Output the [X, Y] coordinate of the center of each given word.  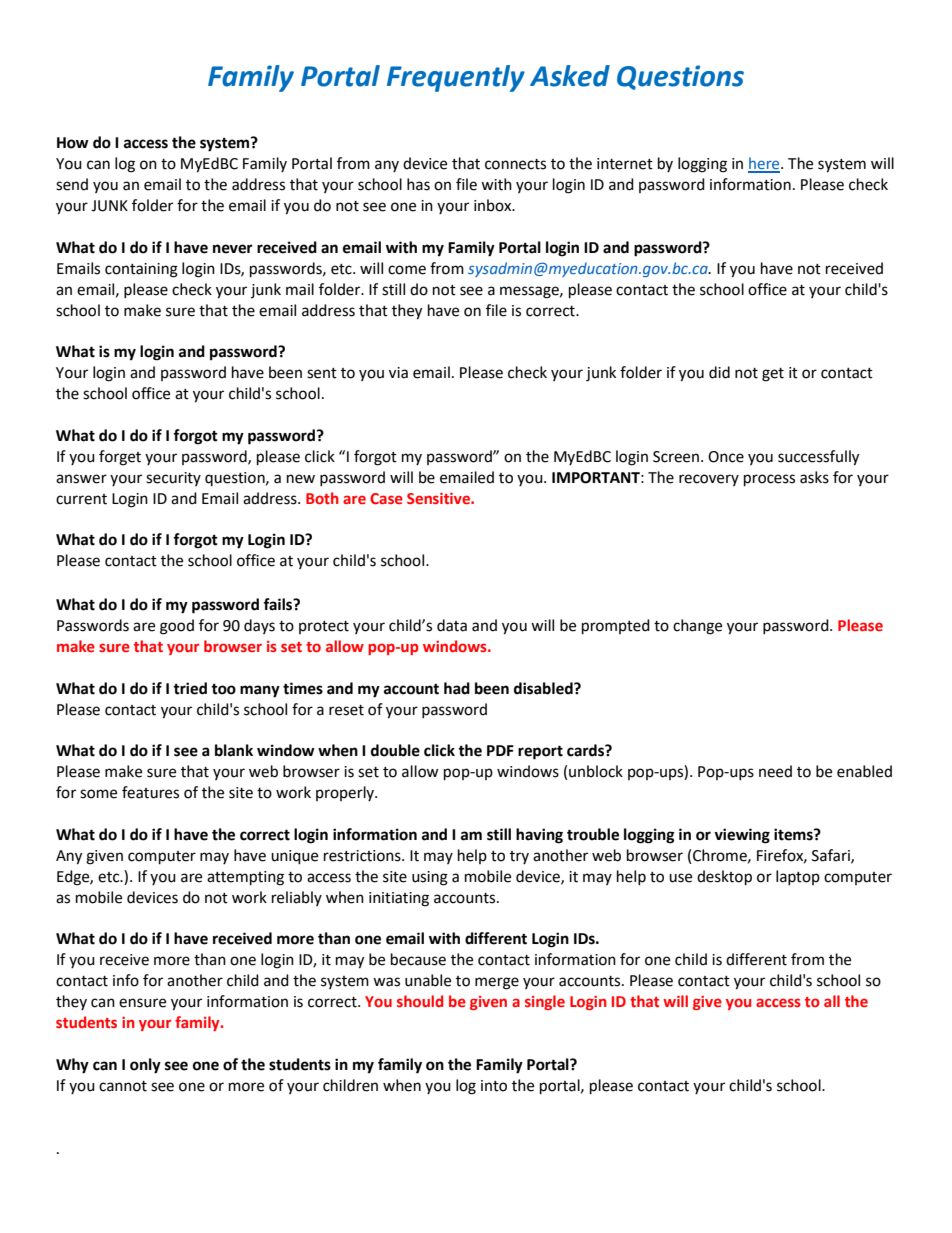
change [697, 627]
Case [386, 498]
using [430, 878]
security [173, 479]
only [145, 1066]
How [73, 143]
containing [141, 270]
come [407, 270]
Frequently [456, 78]
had [457, 688]
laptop [798, 877]
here [765, 164]
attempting [245, 878]
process [769, 480]
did [719, 372]
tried [190, 688]
